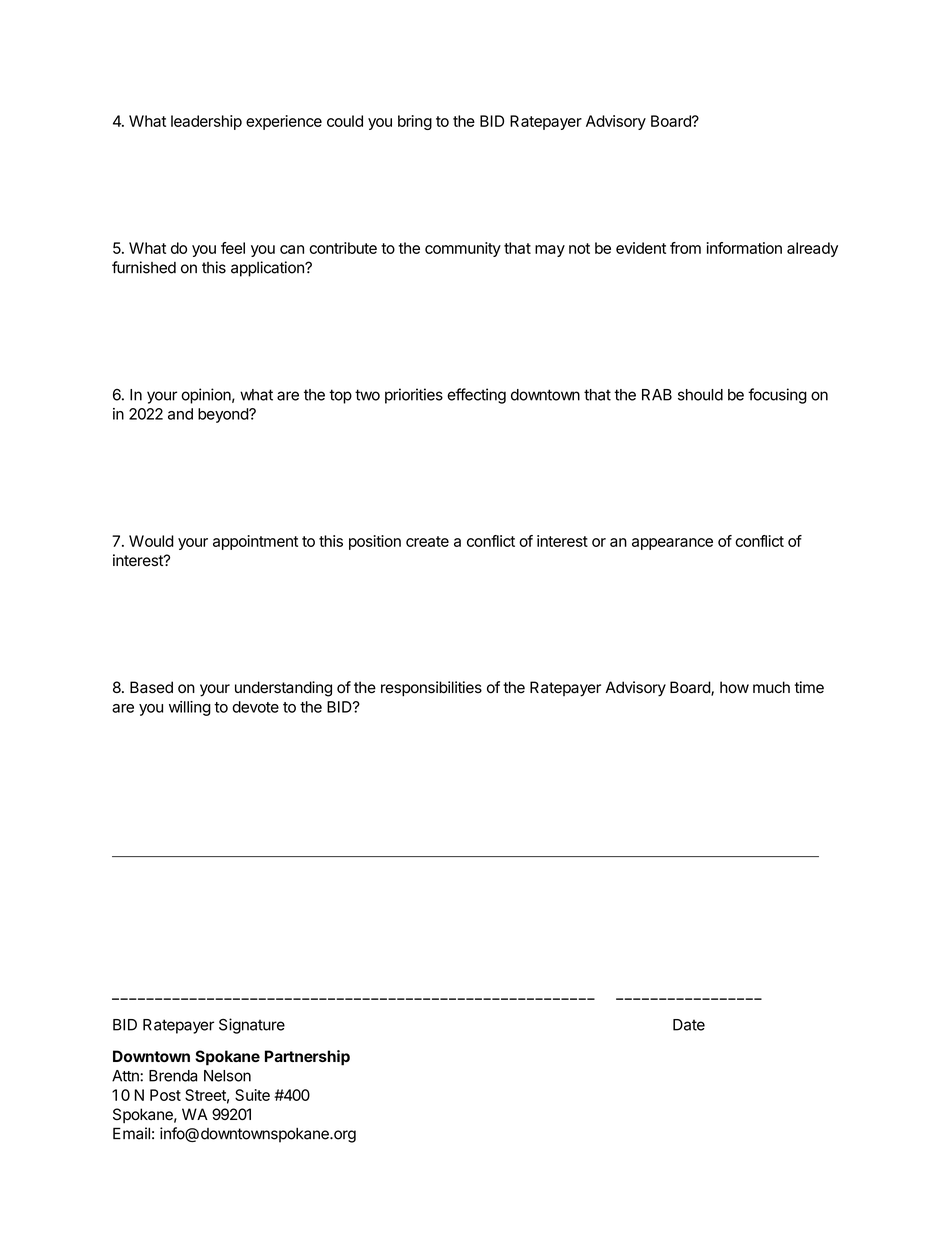  What do you see at coordinates (224, 415) in the document?
I see `beyond` at bounding box center [224, 415].
